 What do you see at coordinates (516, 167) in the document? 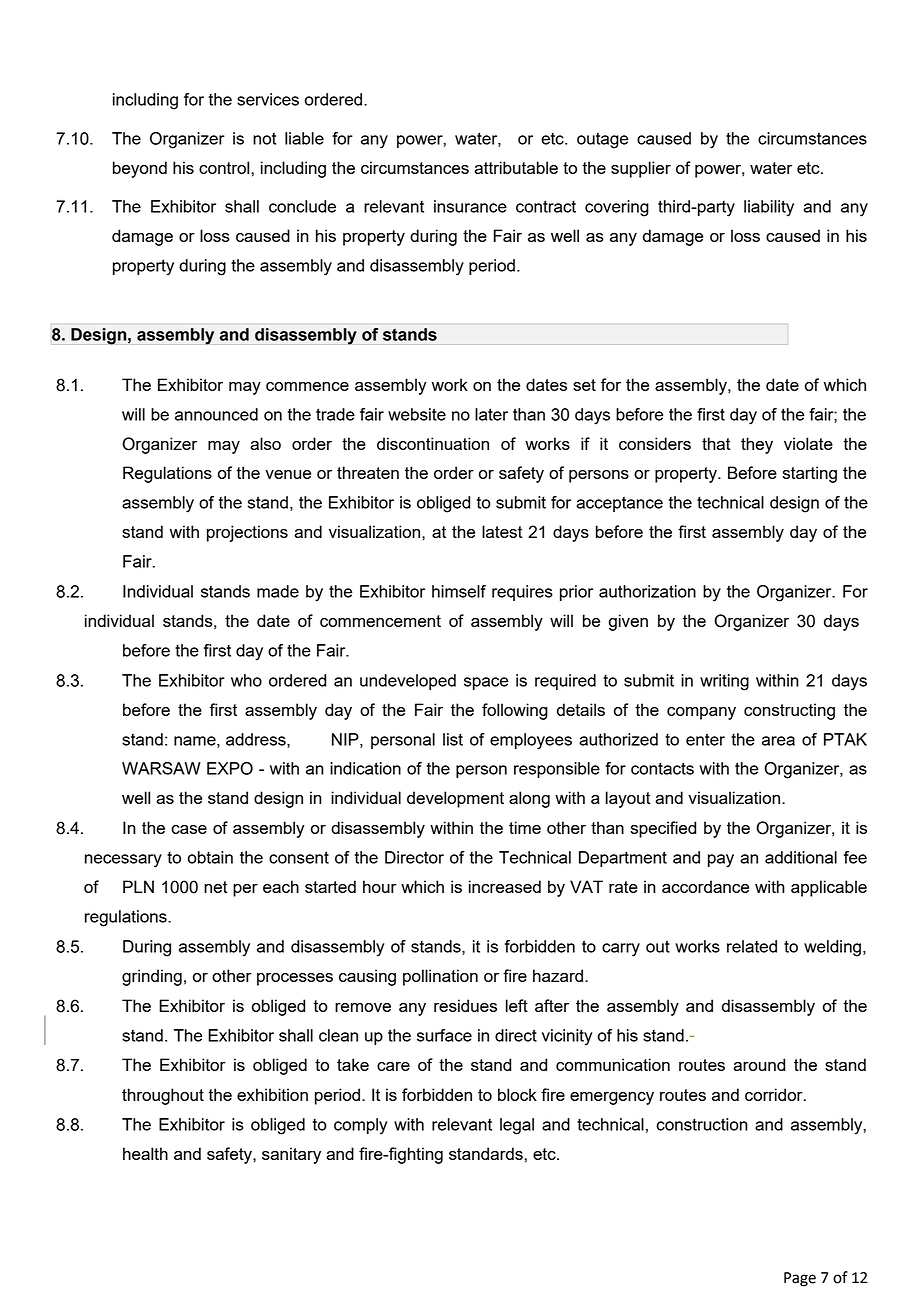
I see `attributable` at bounding box center [516, 167].
